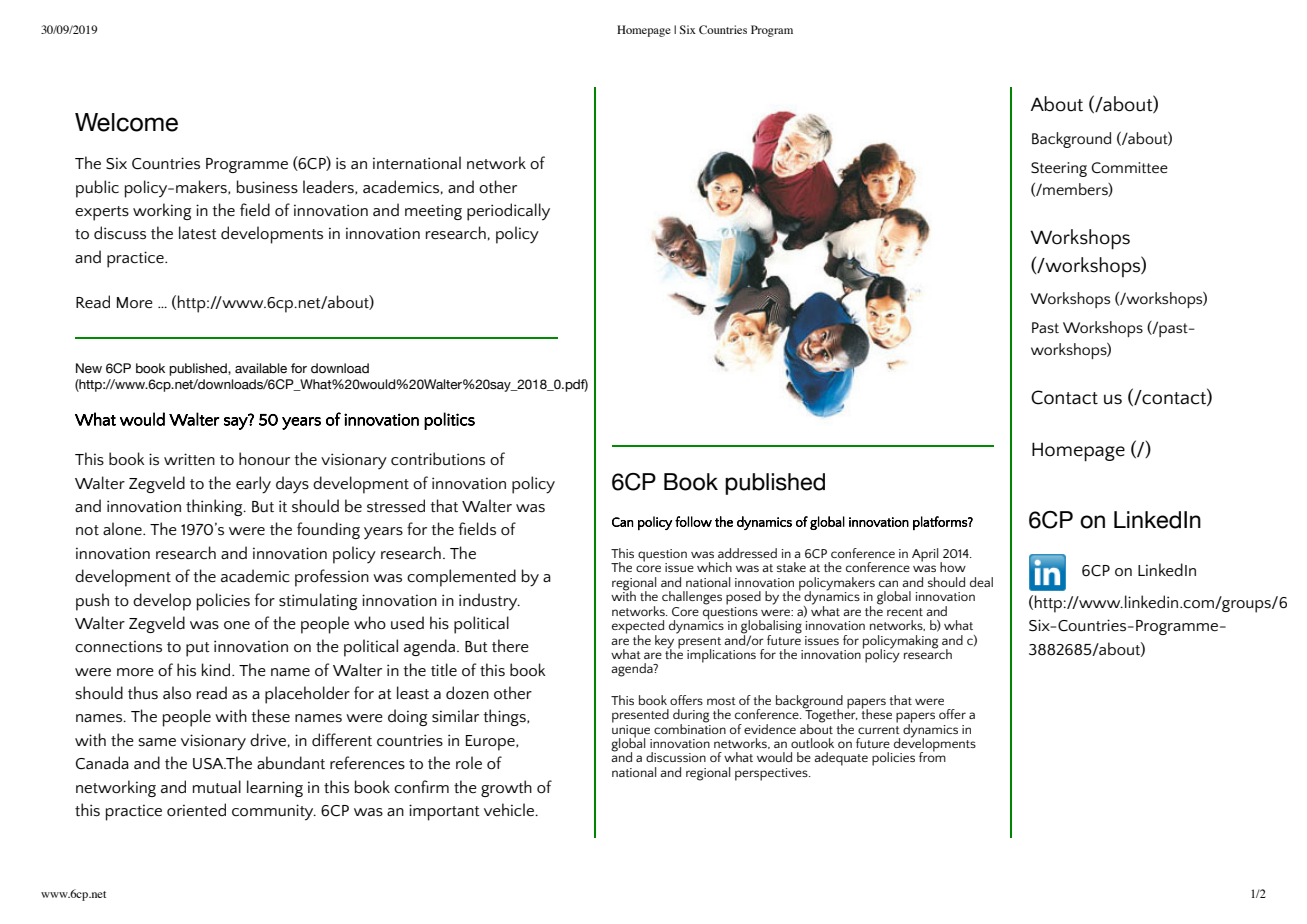 Image resolution: width=1307 pixels, height=924 pixels. I want to click on Welcome, so click(126, 122).
